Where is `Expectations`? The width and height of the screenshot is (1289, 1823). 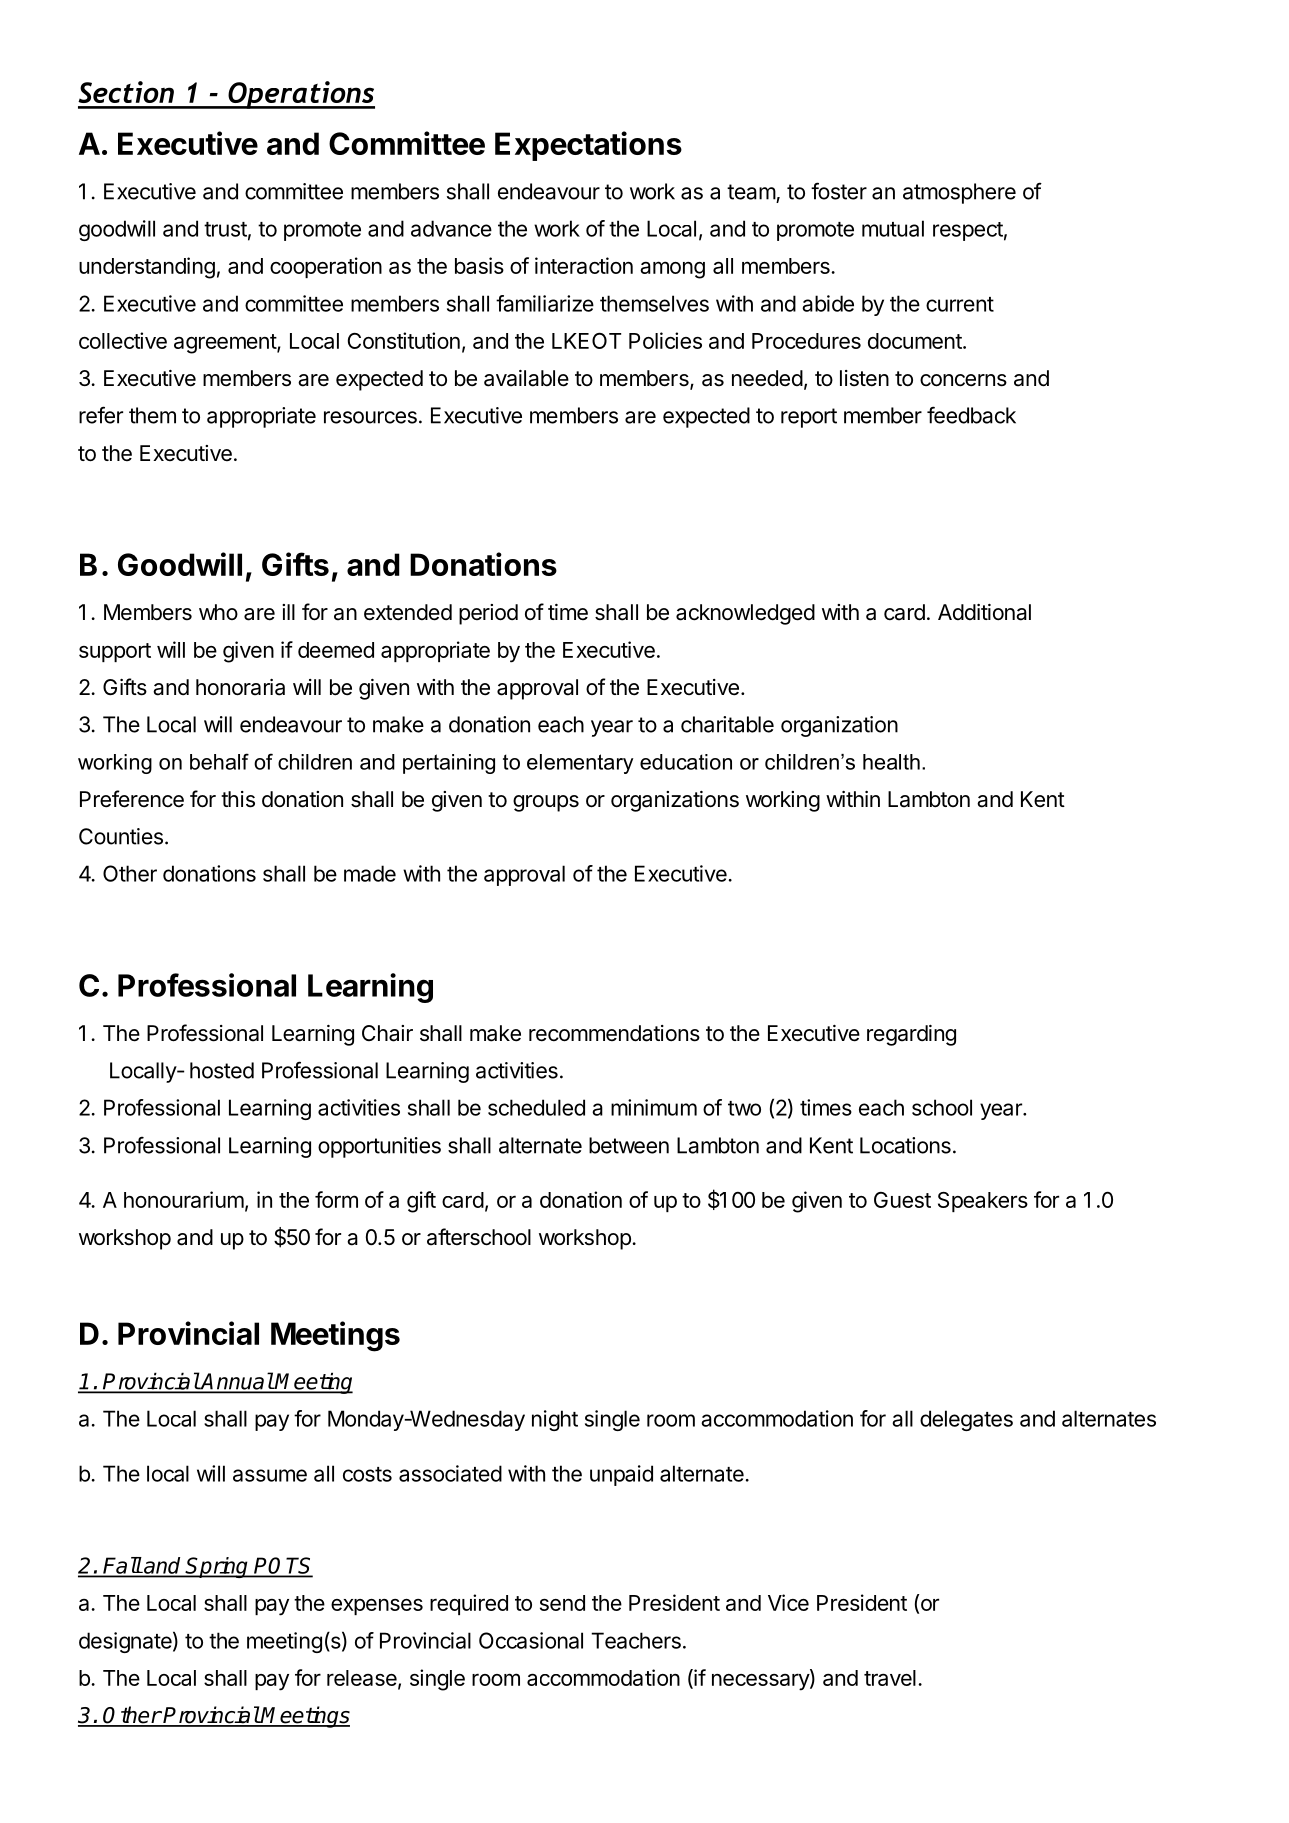
Expectations is located at coordinates (588, 146).
